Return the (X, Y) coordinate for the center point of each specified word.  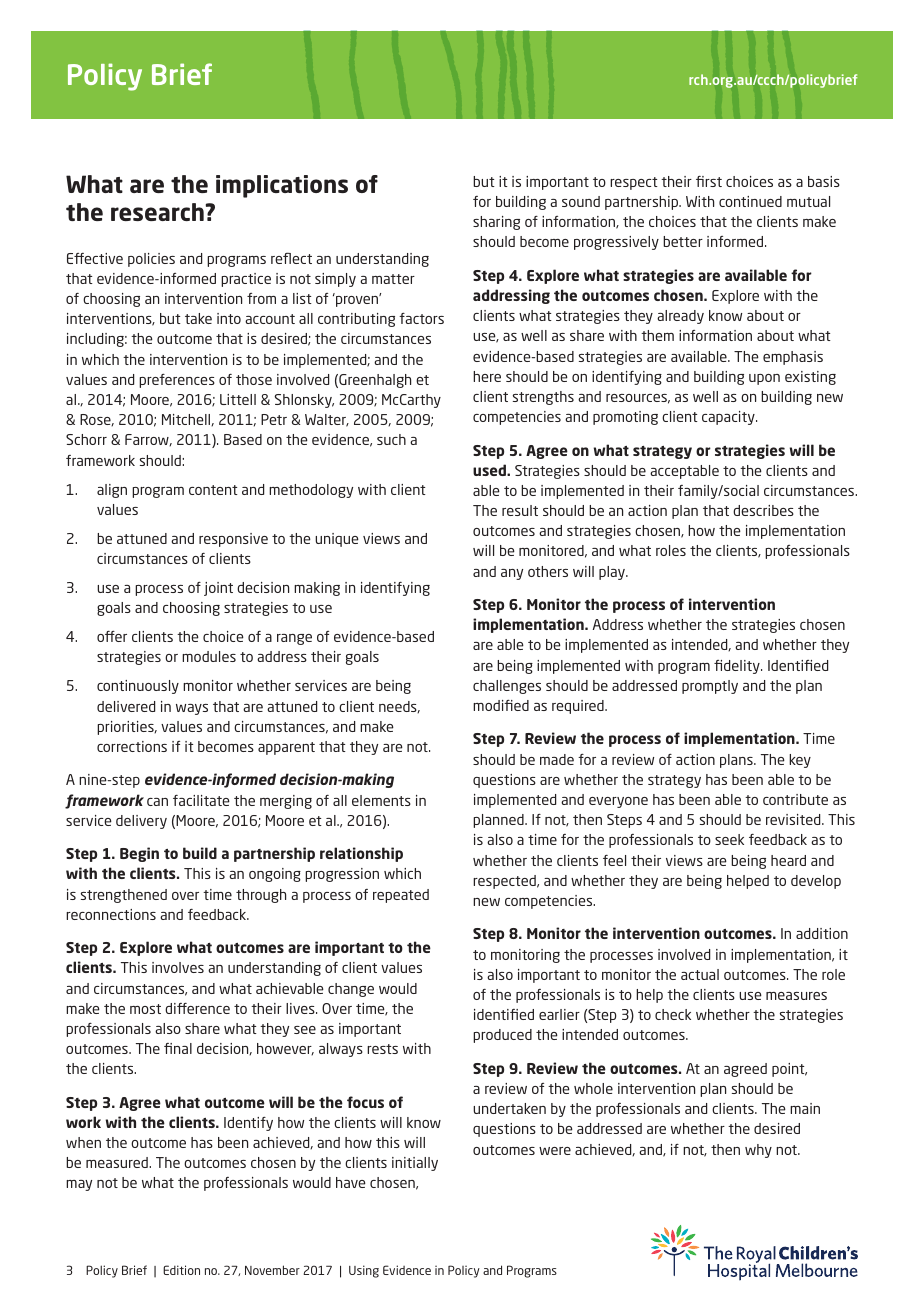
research (157, 212)
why (758, 1151)
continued (750, 201)
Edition (181, 1270)
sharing (496, 223)
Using (364, 1271)
